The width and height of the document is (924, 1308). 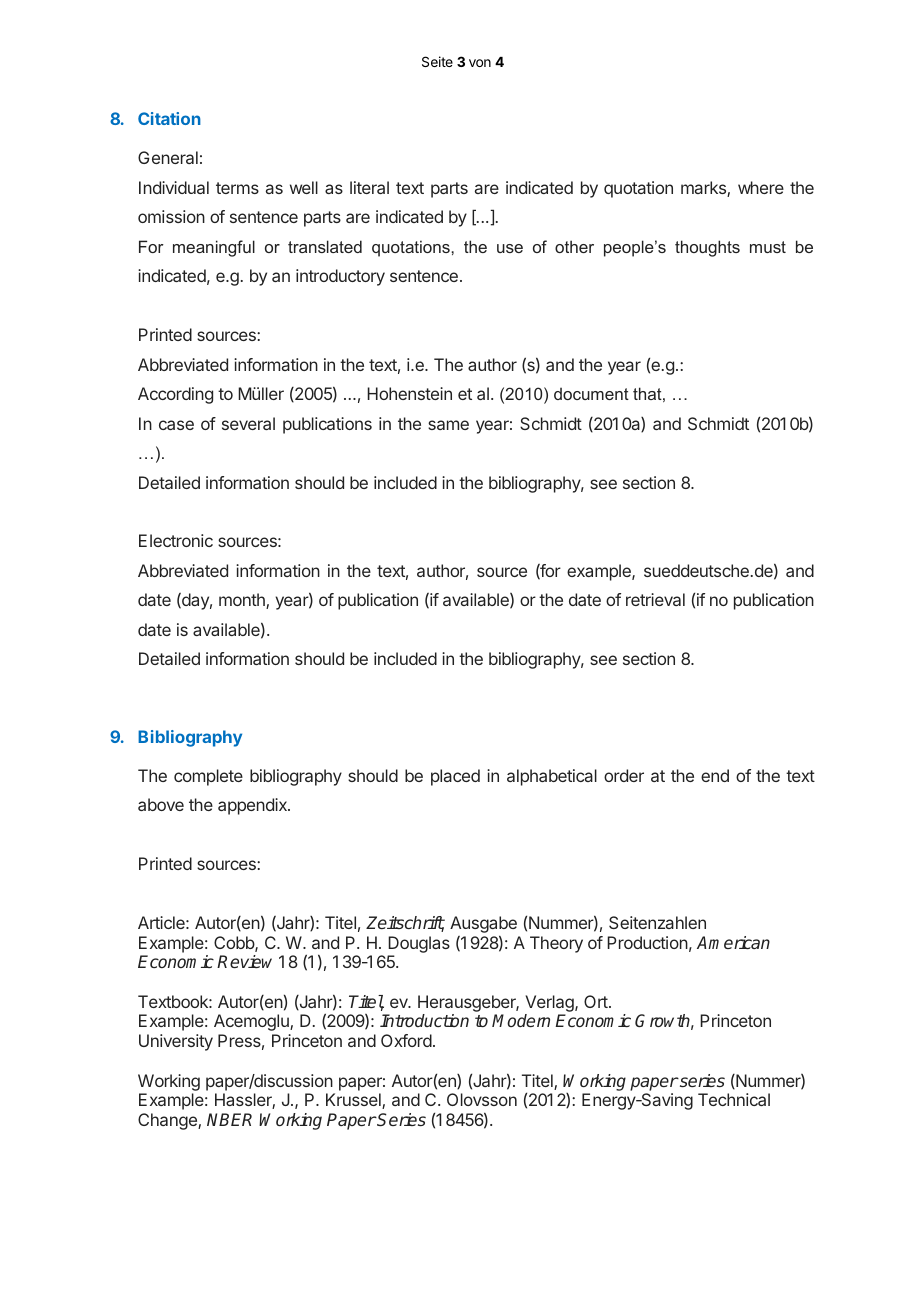 What do you see at coordinates (169, 118) in the document?
I see `Citation` at bounding box center [169, 118].
